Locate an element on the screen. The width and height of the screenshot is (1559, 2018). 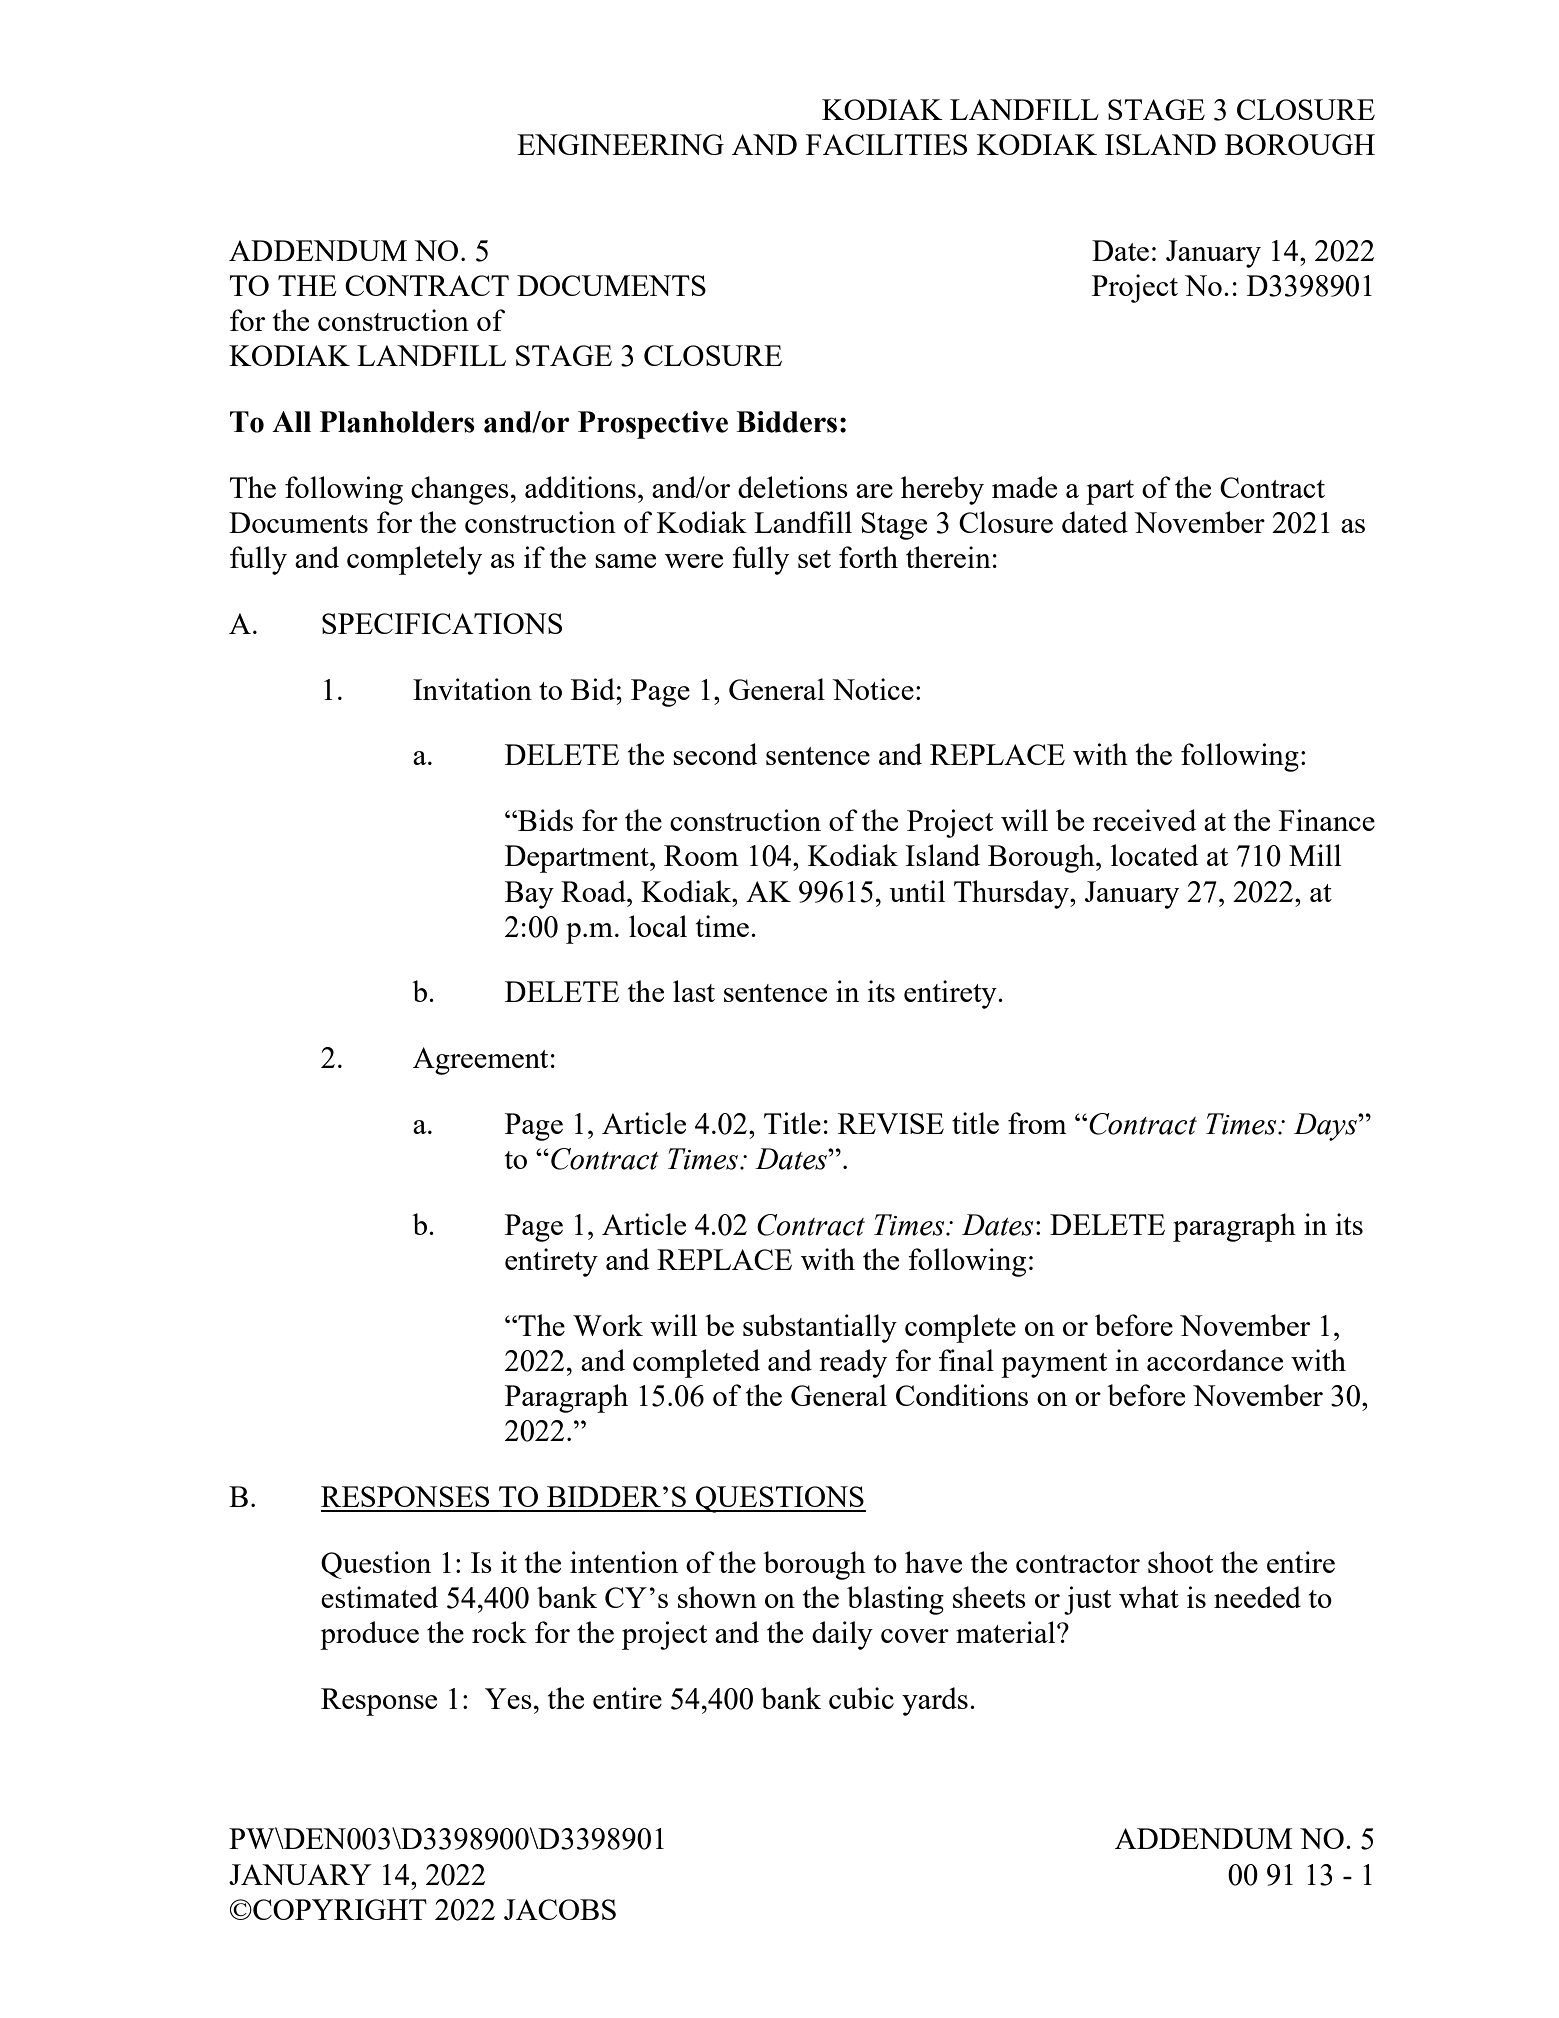
cubic is located at coordinates (861, 1698).
